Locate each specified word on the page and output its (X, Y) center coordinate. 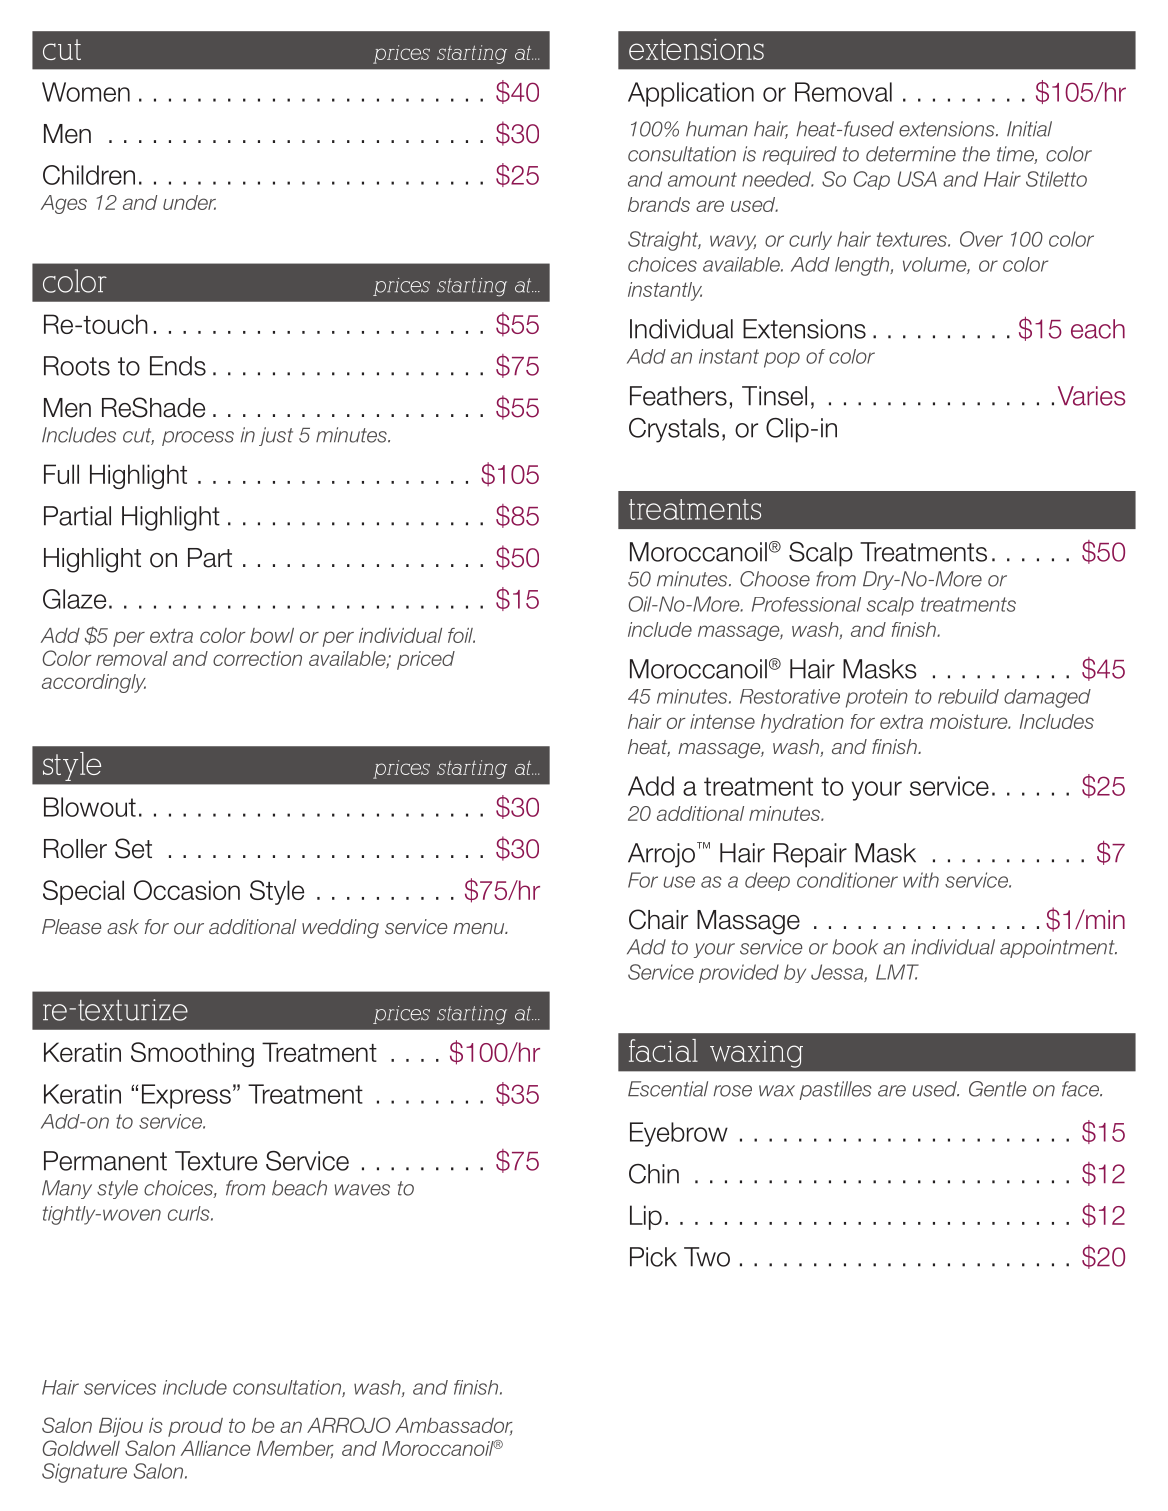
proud (195, 1427)
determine (911, 154)
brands (659, 204)
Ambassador (454, 1426)
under (189, 202)
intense (722, 721)
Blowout (90, 807)
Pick (653, 1257)
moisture (970, 721)
